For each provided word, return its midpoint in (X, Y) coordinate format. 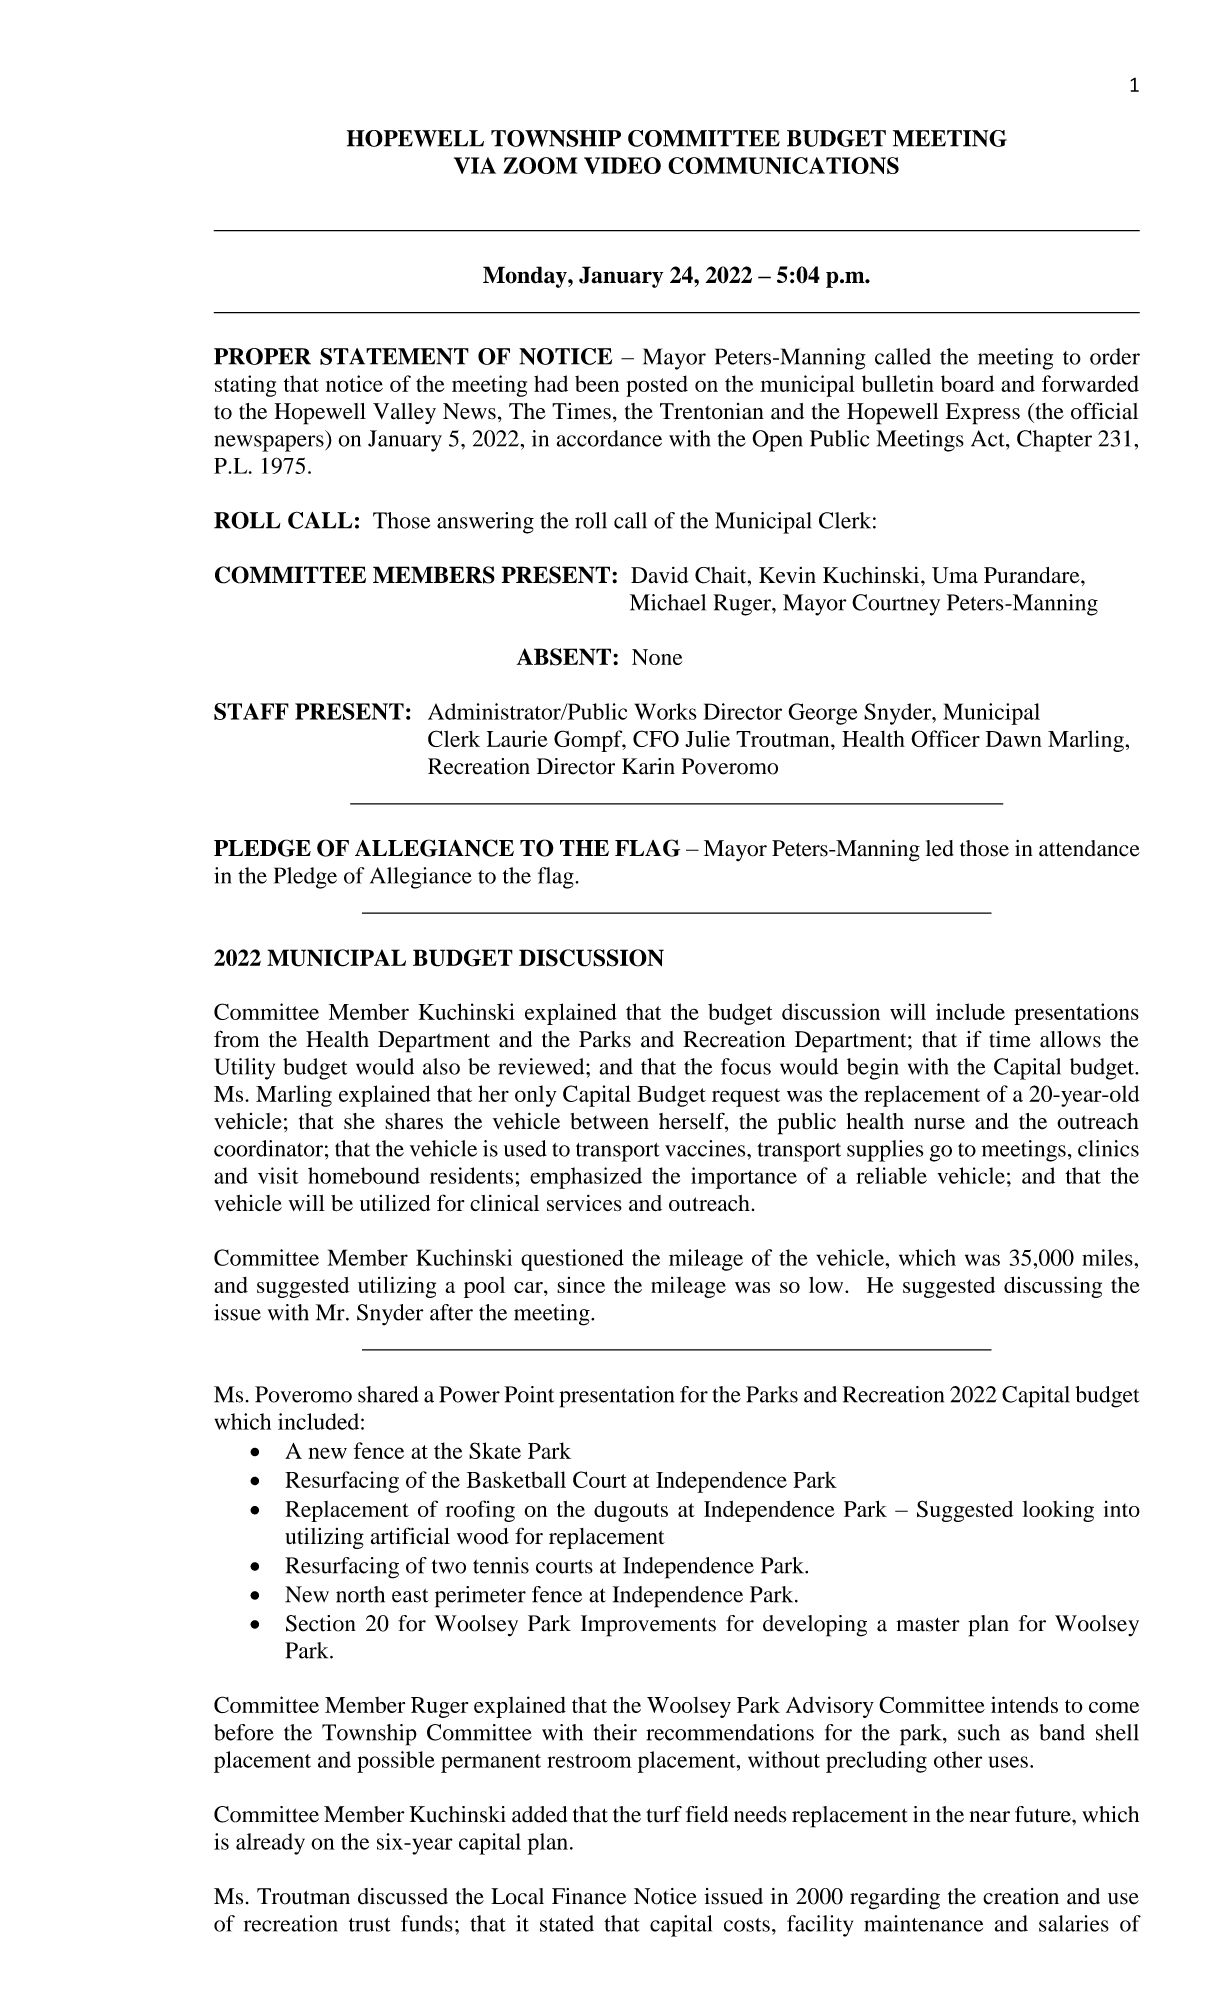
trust (369, 1925)
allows (1070, 1039)
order (1115, 356)
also (441, 1066)
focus (746, 1066)
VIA (475, 165)
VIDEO (622, 165)
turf (664, 1814)
